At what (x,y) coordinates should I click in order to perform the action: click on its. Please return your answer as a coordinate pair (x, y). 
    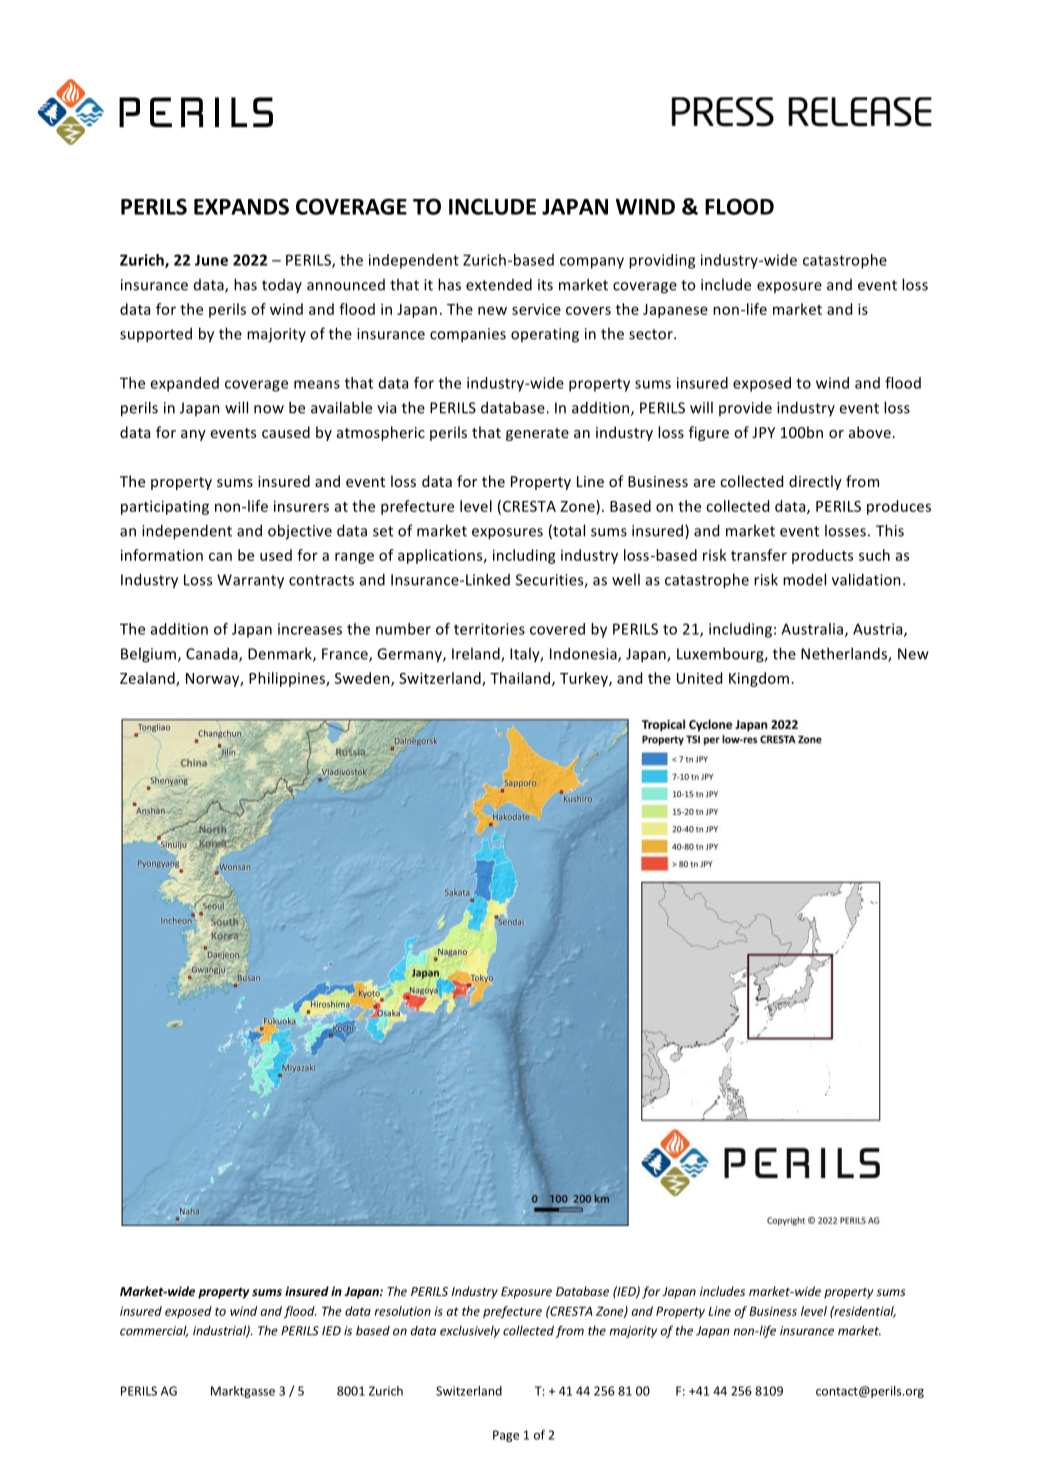
    Looking at the image, I should click on (545, 285).
